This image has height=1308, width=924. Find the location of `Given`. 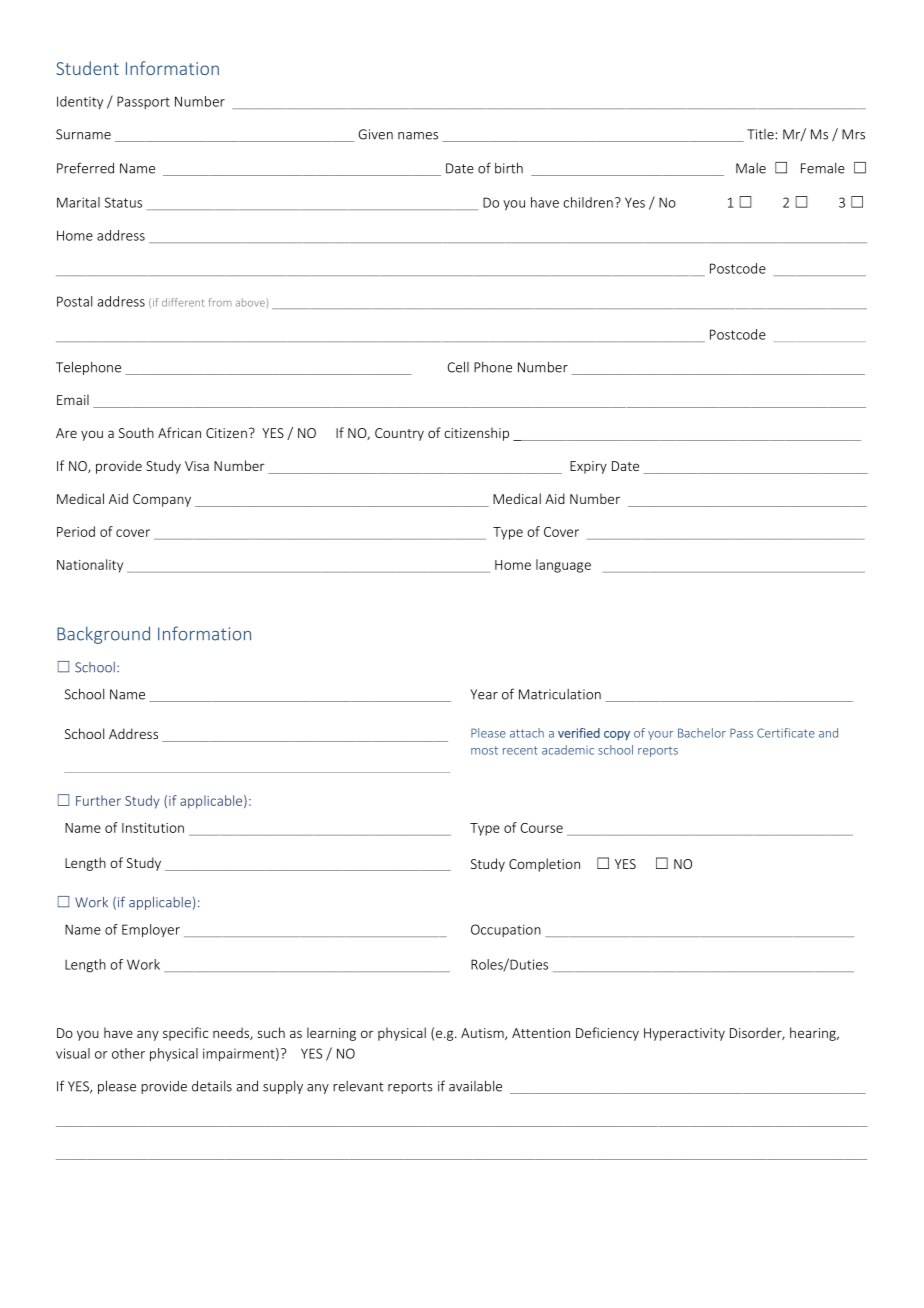

Given is located at coordinates (375, 134).
